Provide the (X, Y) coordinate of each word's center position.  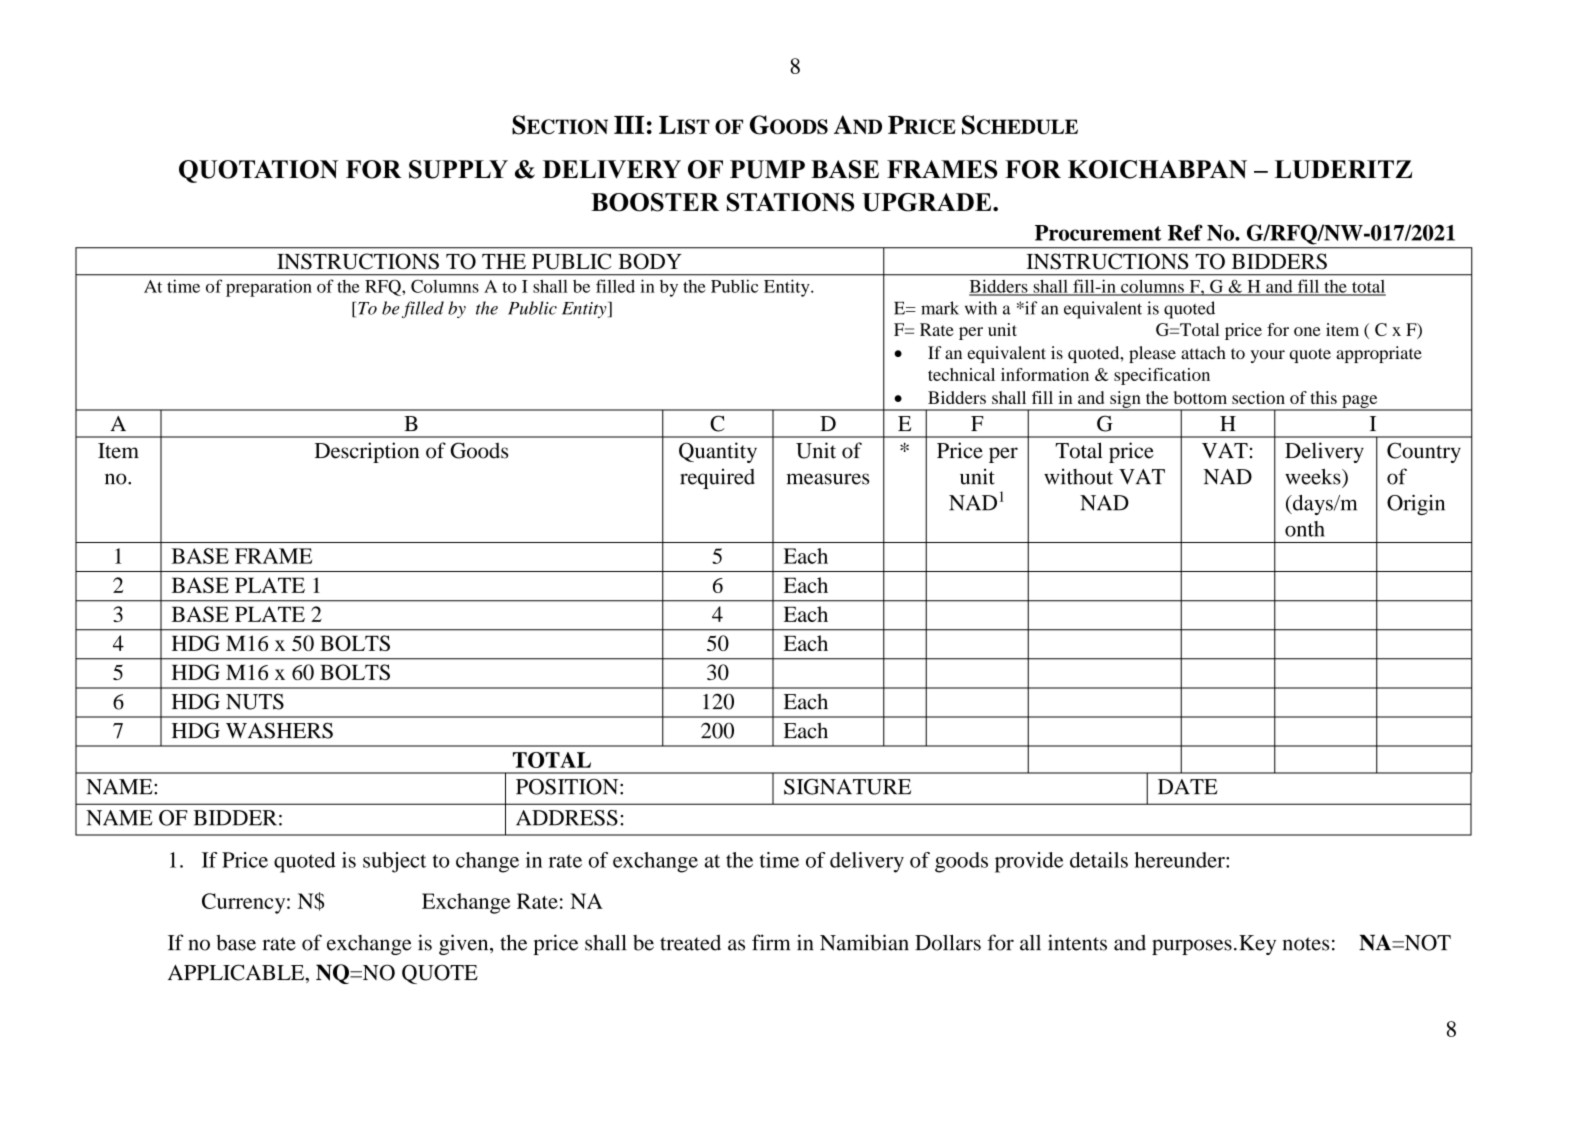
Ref (1185, 232)
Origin (1416, 504)
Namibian (864, 942)
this (1324, 397)
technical (961, 374)
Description (367, 452)
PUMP (767, 169)
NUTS (255, 701)
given (465, 944)
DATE (1188, 786)
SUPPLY (458, 169)
